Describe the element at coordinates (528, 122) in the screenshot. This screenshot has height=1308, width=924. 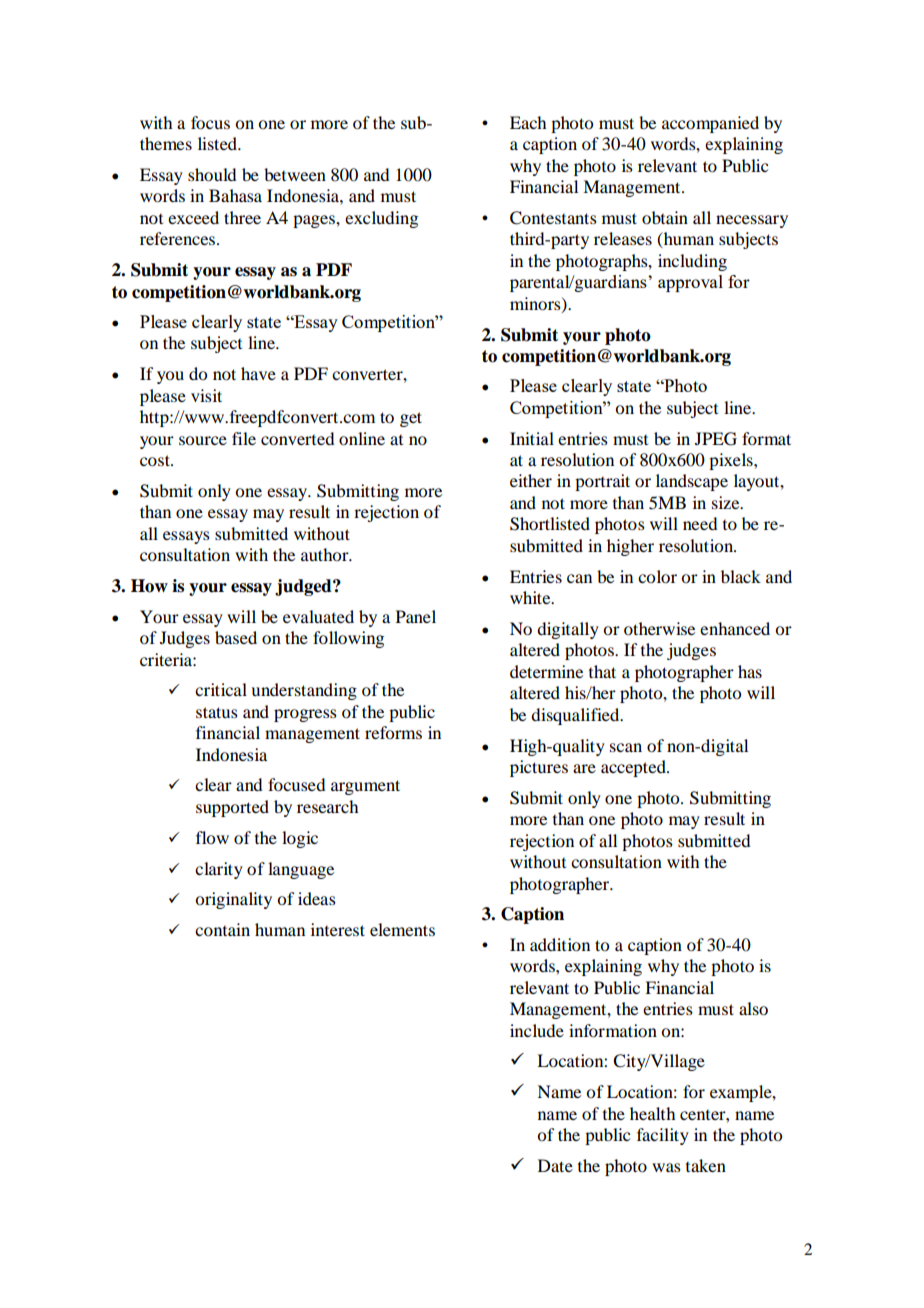
I see `Each` at that location.
